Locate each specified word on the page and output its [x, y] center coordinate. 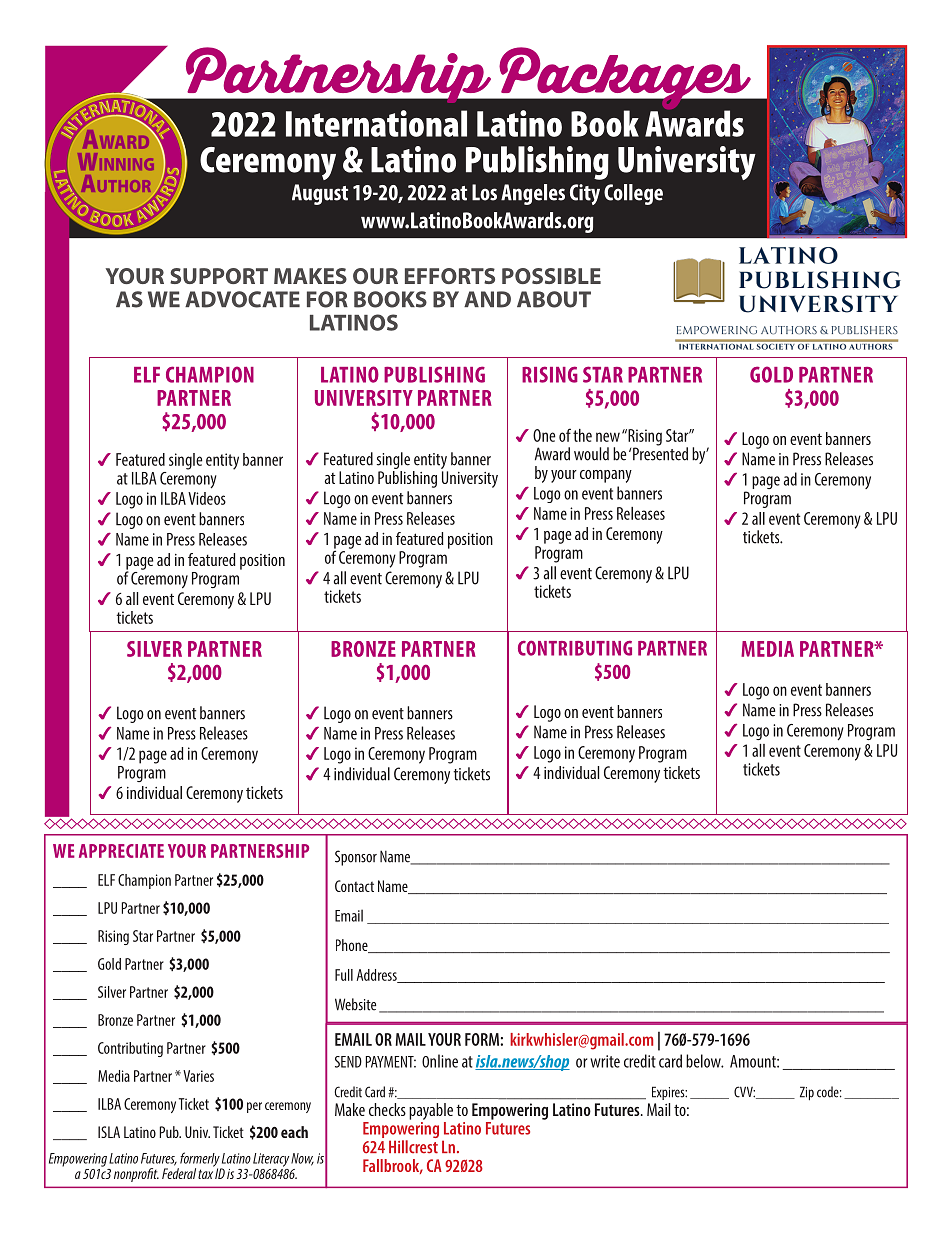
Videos [207, 498]
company [606, 476]
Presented [660, 453]
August [320, 194]
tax [205, 1174]
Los [484, 192]
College [633, 194]
